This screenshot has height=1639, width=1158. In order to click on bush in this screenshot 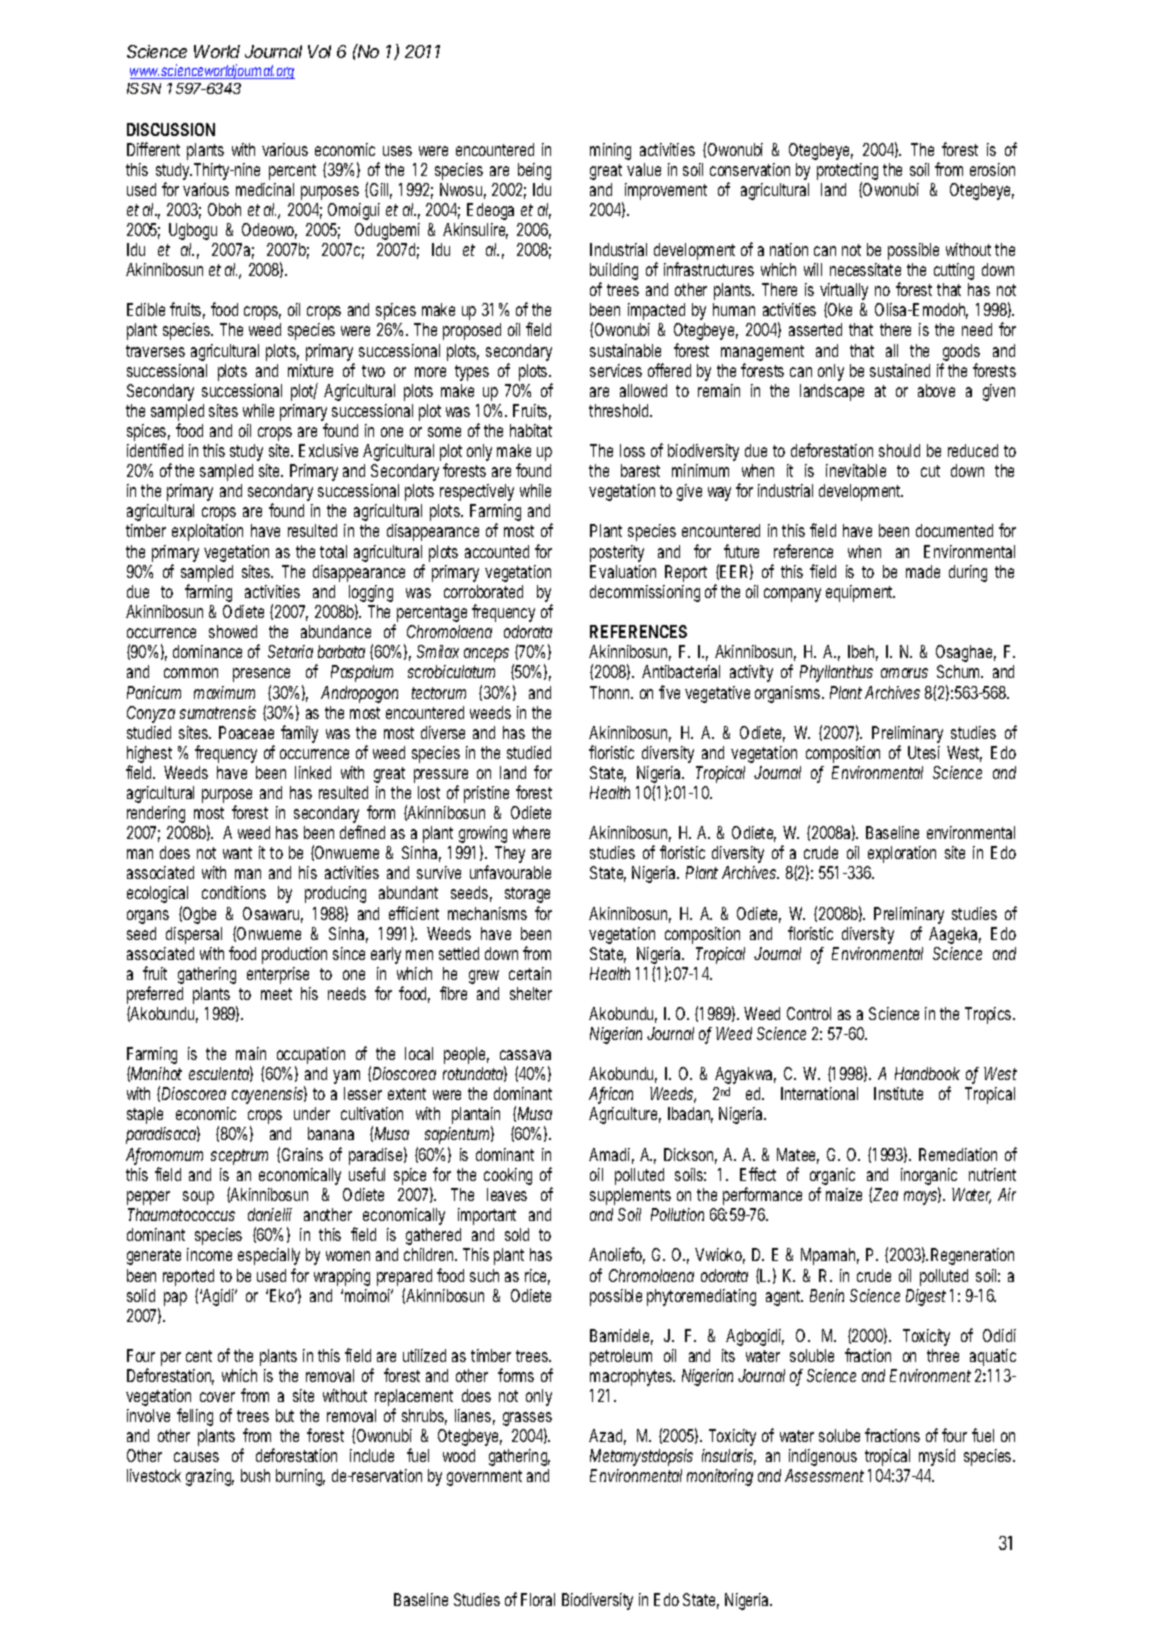, I will do `click(255, 1475)`.
